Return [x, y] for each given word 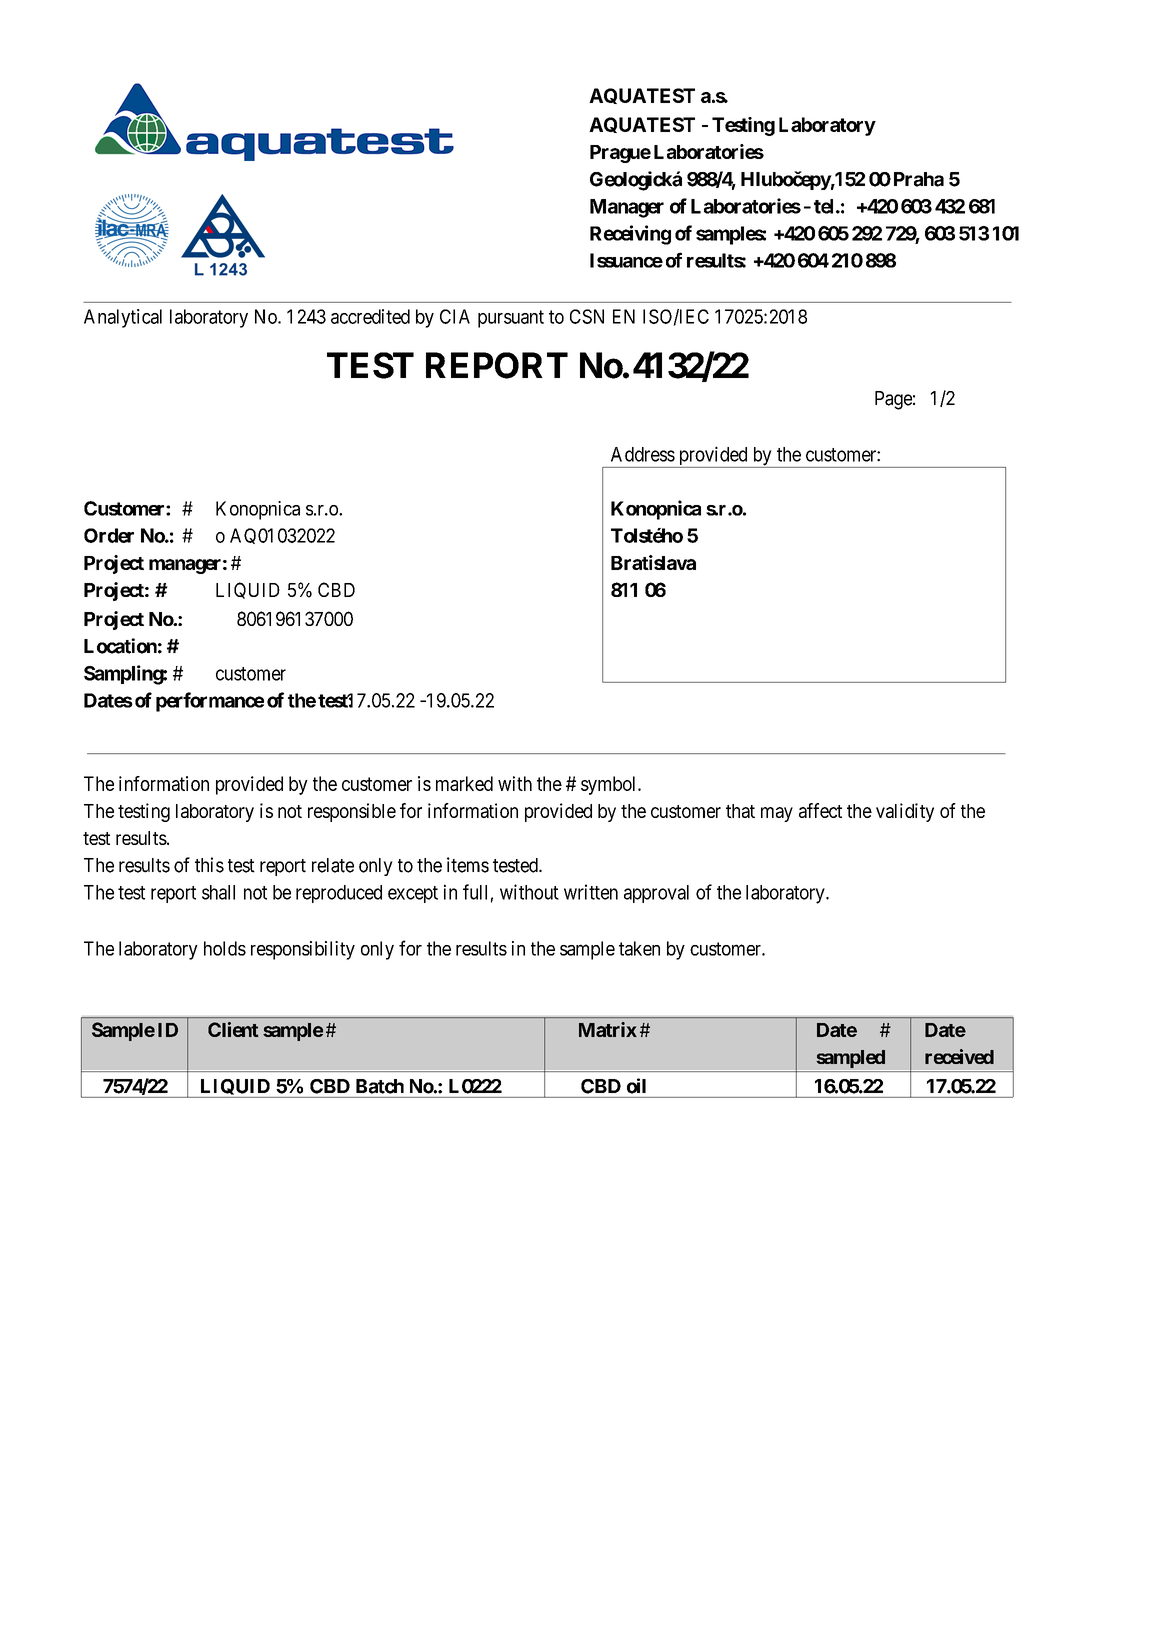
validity [905, 812]
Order [109, 535]
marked [464, 783]
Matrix [608, 1029]
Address [643, 454]
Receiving [630, 235]
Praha [919, 179]
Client [233, 1029]
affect [820, 810]
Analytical [123, 318]
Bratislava [653, 562]
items [468, 865]
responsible [352, 812]
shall [218, 892]
